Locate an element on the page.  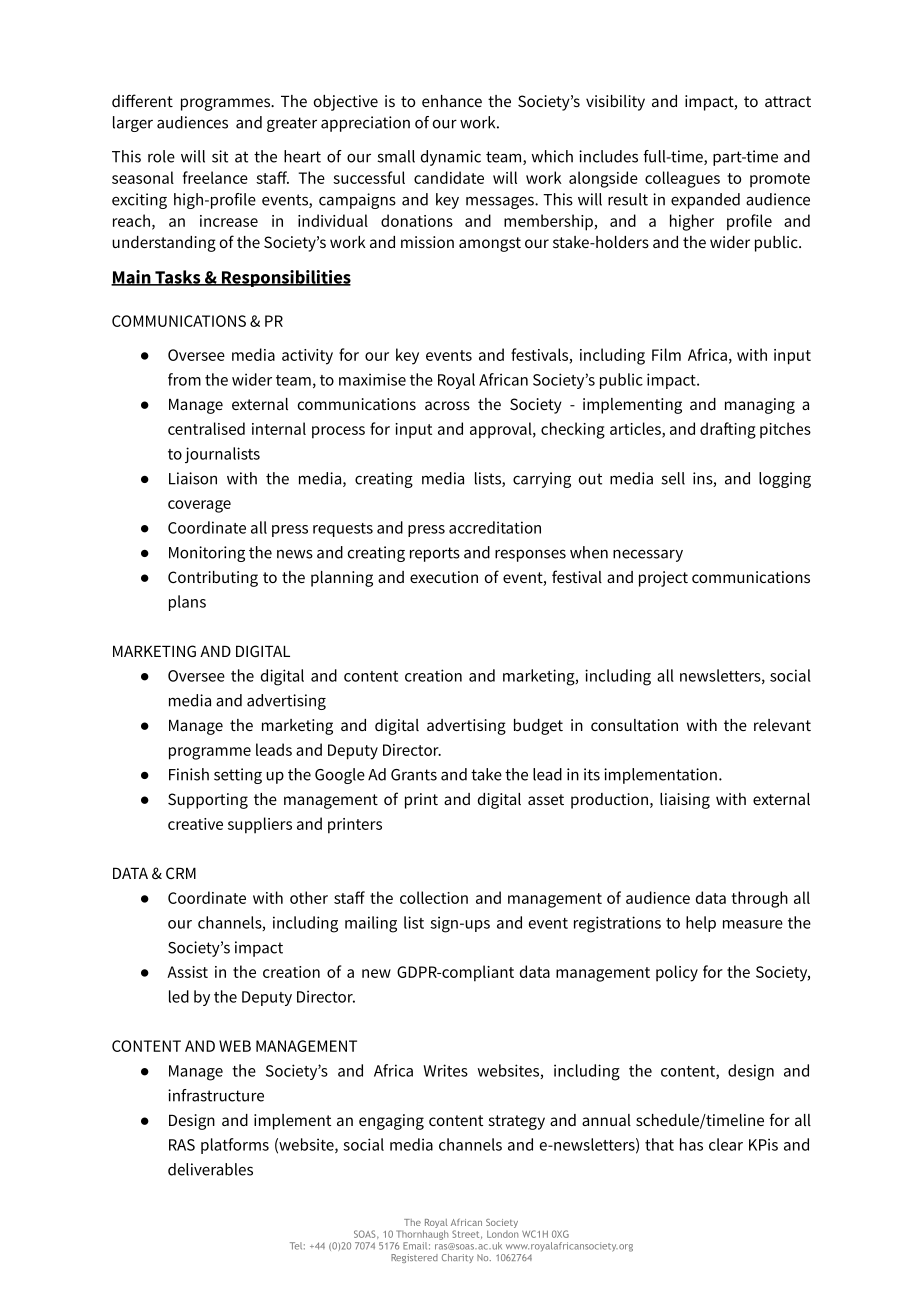
across is located at coordinates (447, 405).
